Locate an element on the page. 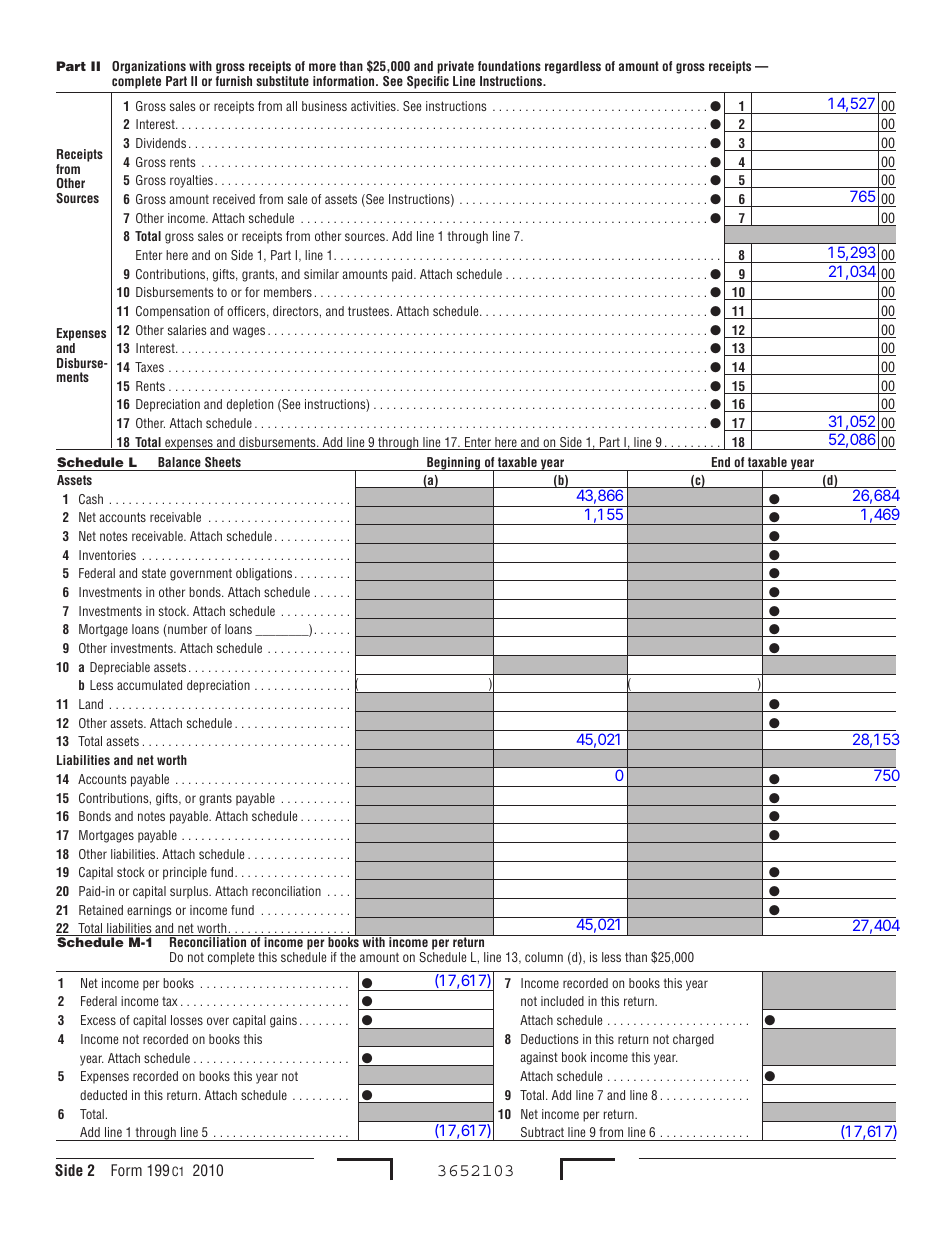 The height and width of the document is (1233, 952). surplus is located at coordinates (190, 892).
